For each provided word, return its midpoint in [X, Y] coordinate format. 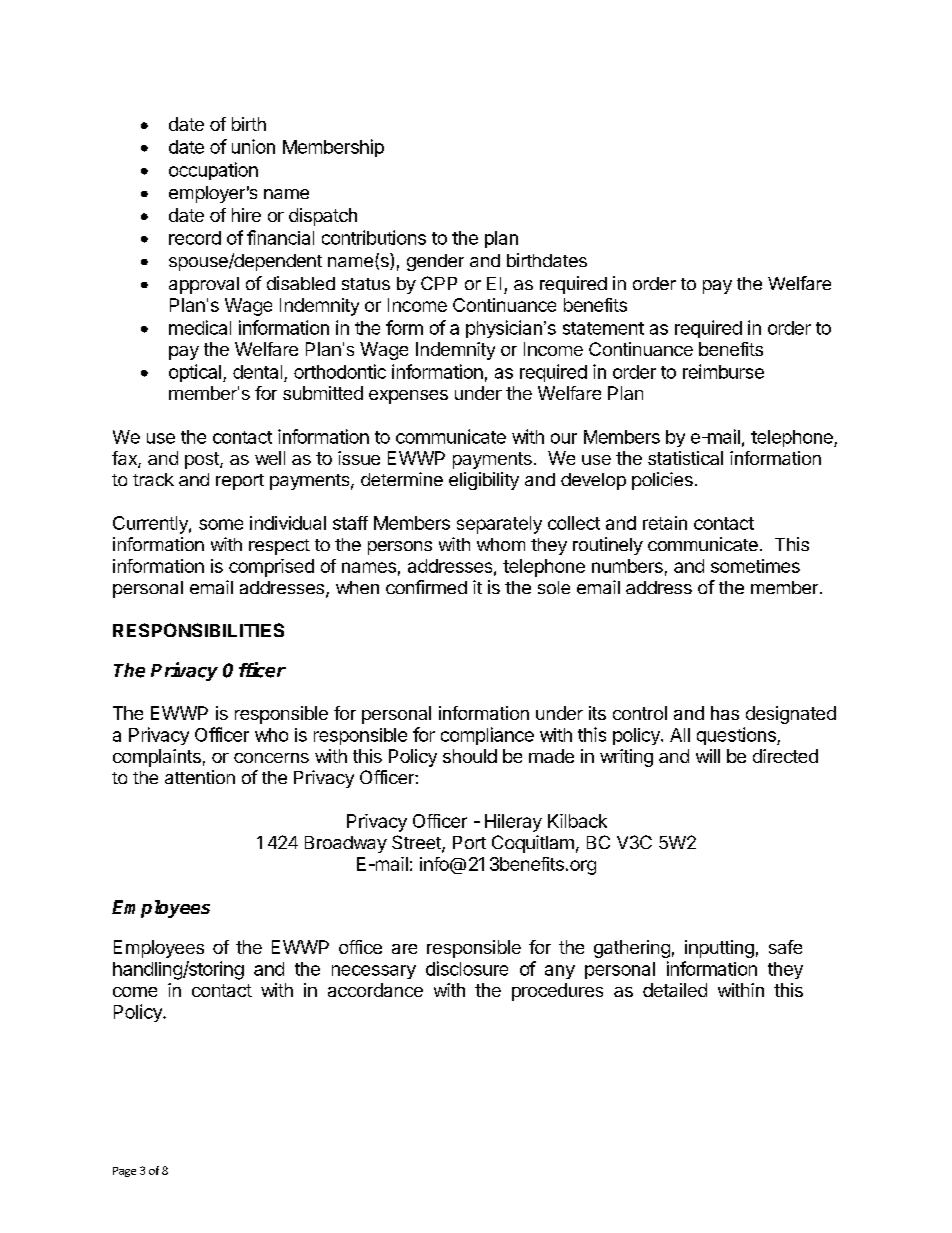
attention [200, 777]
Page [124, 1172]
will [708, 756]
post [203, 460]
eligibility [484, 481]
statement [603, 328]
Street [417, 843]
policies [662, 481]
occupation [213, 171]
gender [435, 262]
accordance [375, 990]
